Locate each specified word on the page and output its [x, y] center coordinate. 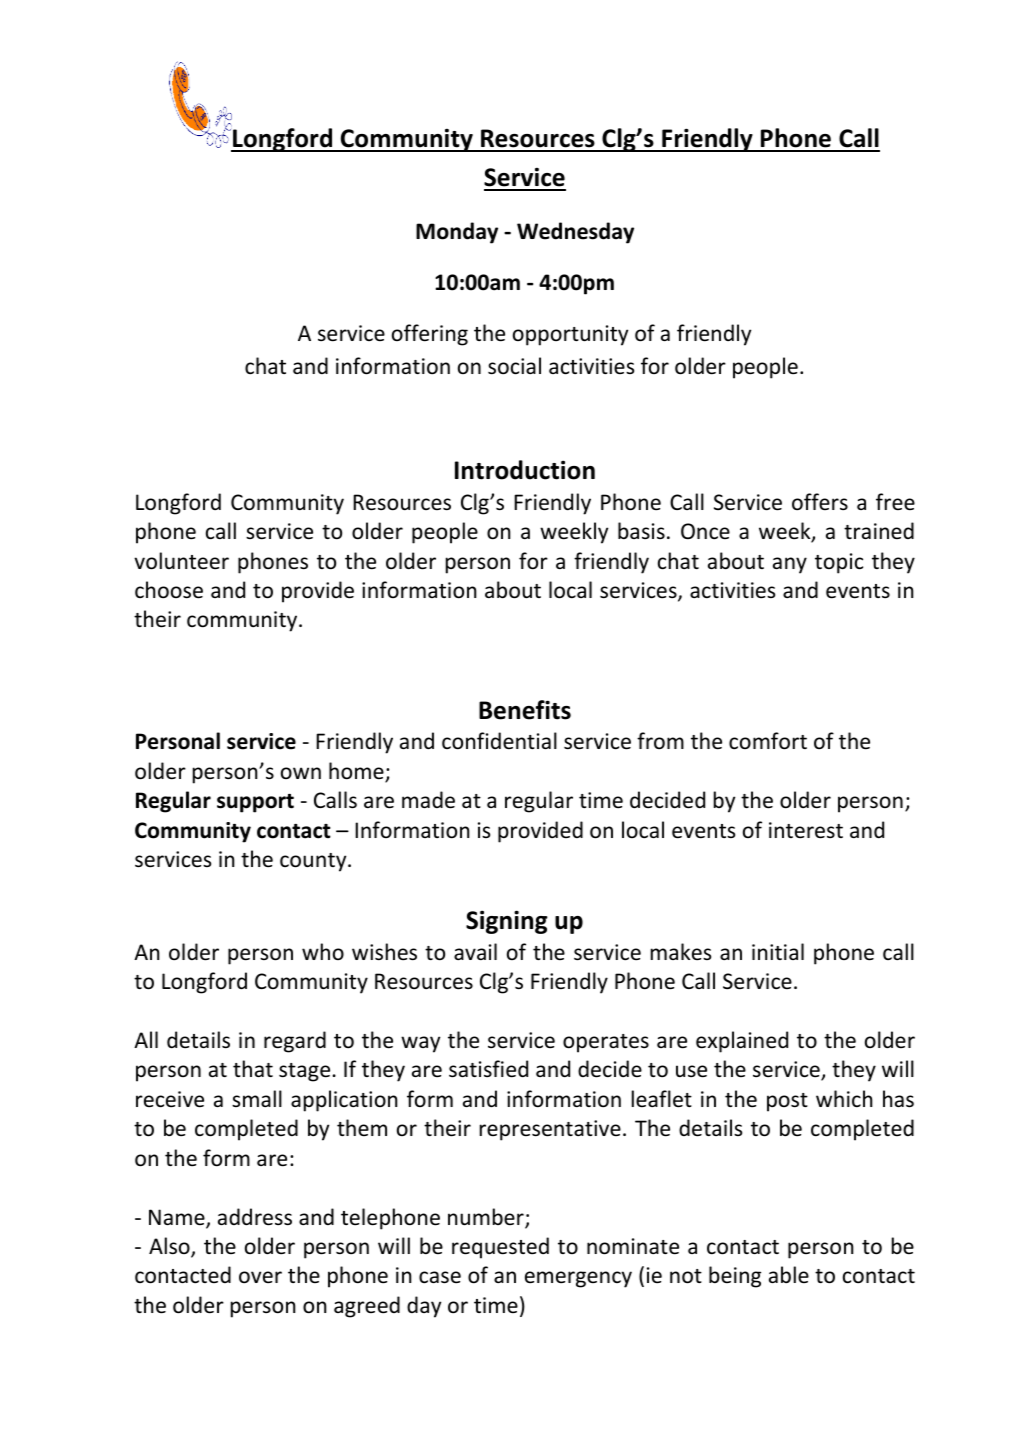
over [260, 1277]
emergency [578, 1279]
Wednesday [575, 233]
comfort [768, 741]
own [301, 773]
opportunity [570, 335]
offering [430, 335]
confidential [499, 741]
